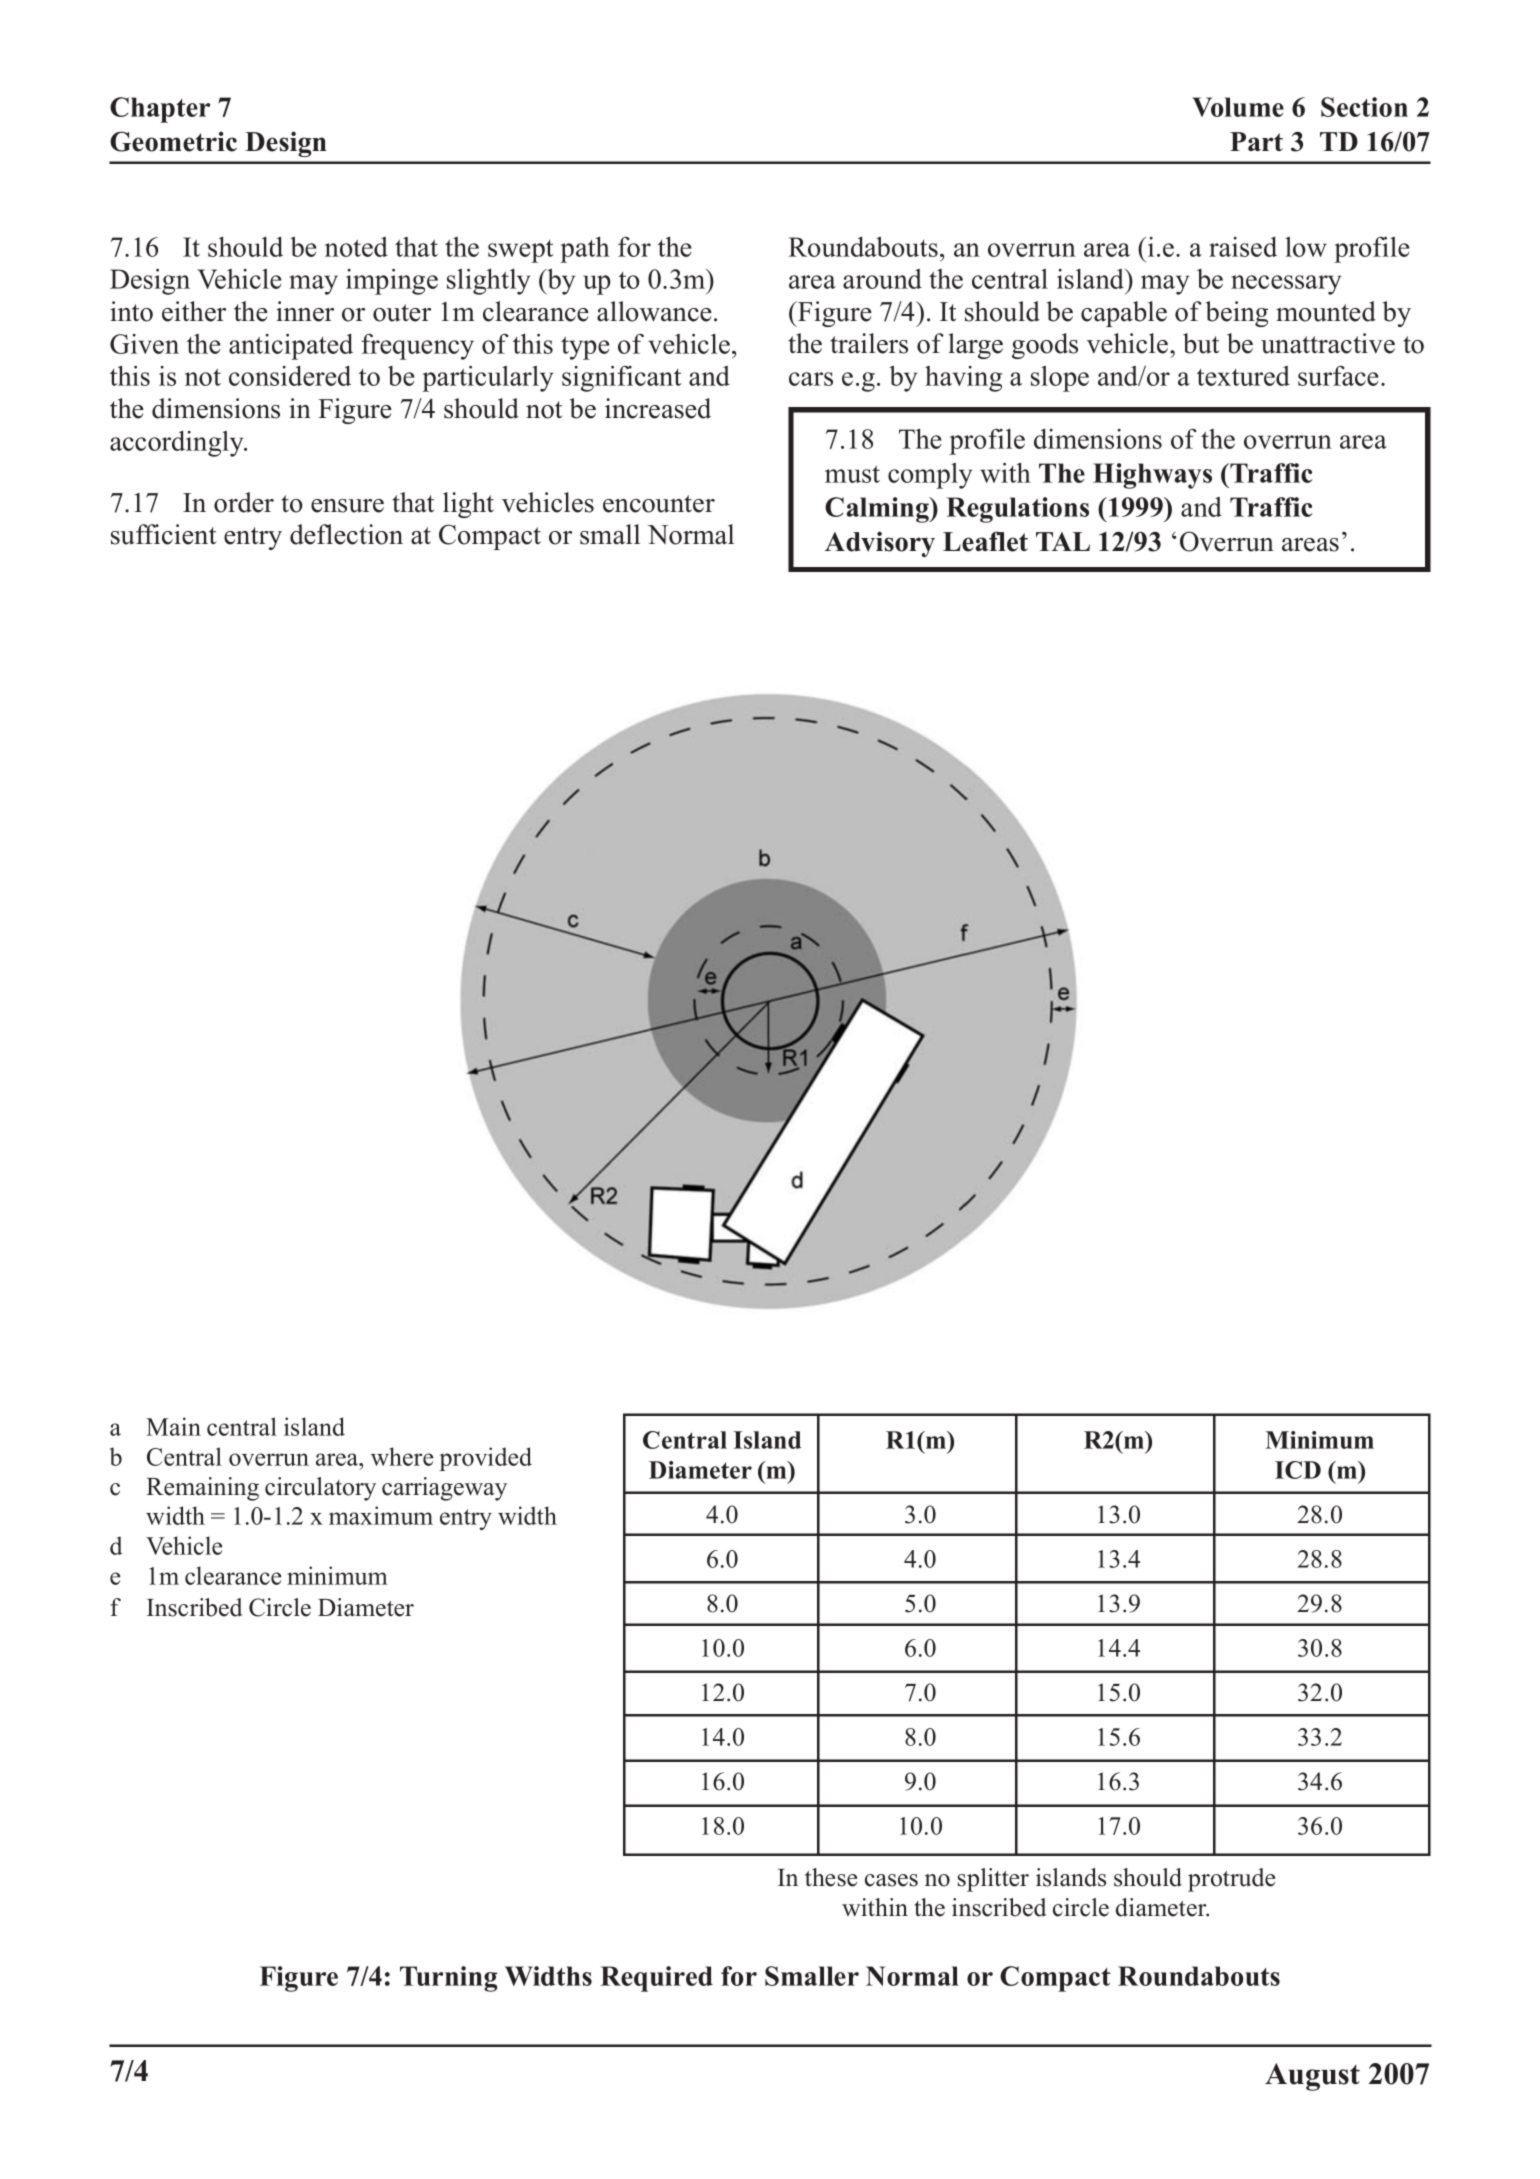 This page has height=2179, width=1540. What do you see at coordinates (402, 1456) in the page?
I see `where` at bounding box center [402, 1456].
